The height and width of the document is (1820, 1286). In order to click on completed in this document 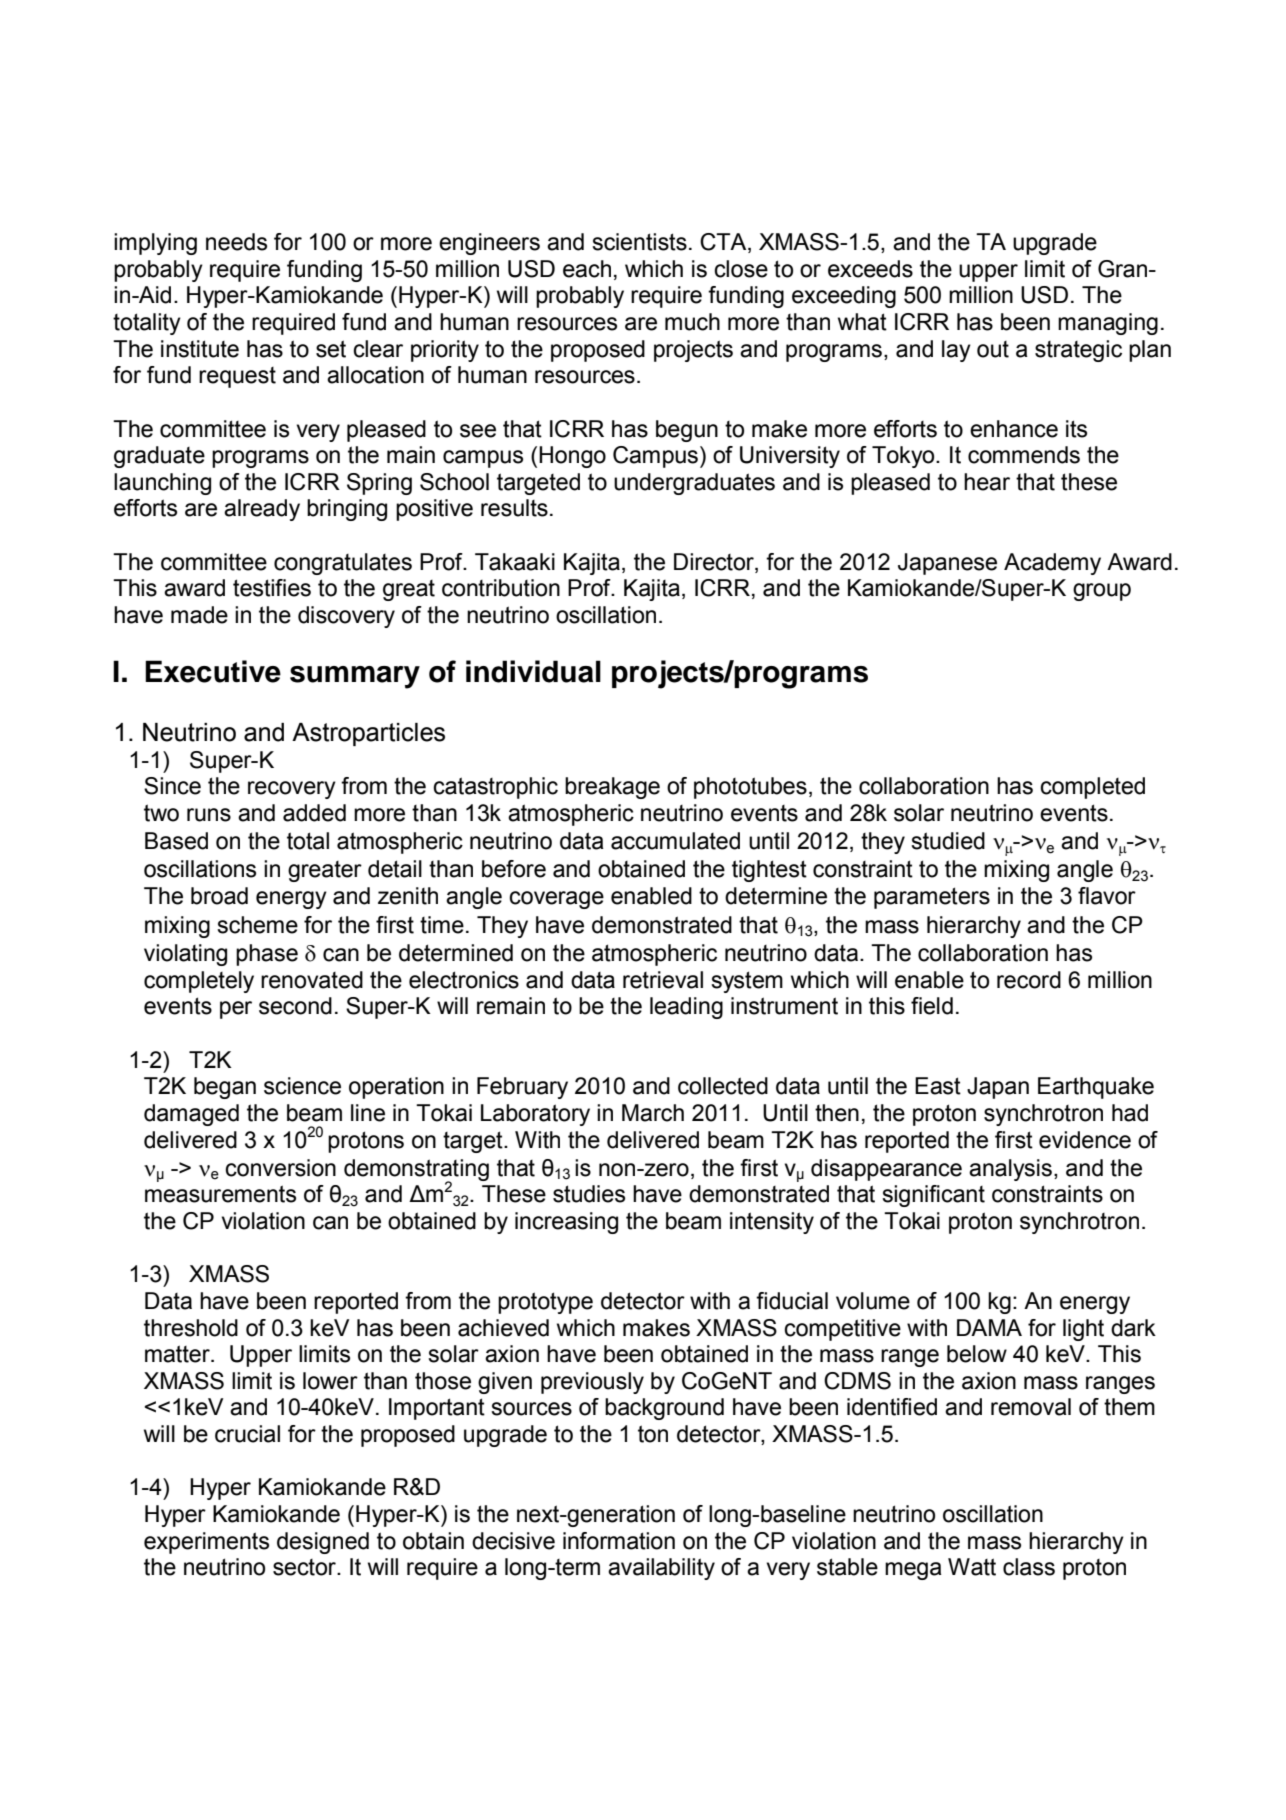, I will do `click(1092, 788)`.
